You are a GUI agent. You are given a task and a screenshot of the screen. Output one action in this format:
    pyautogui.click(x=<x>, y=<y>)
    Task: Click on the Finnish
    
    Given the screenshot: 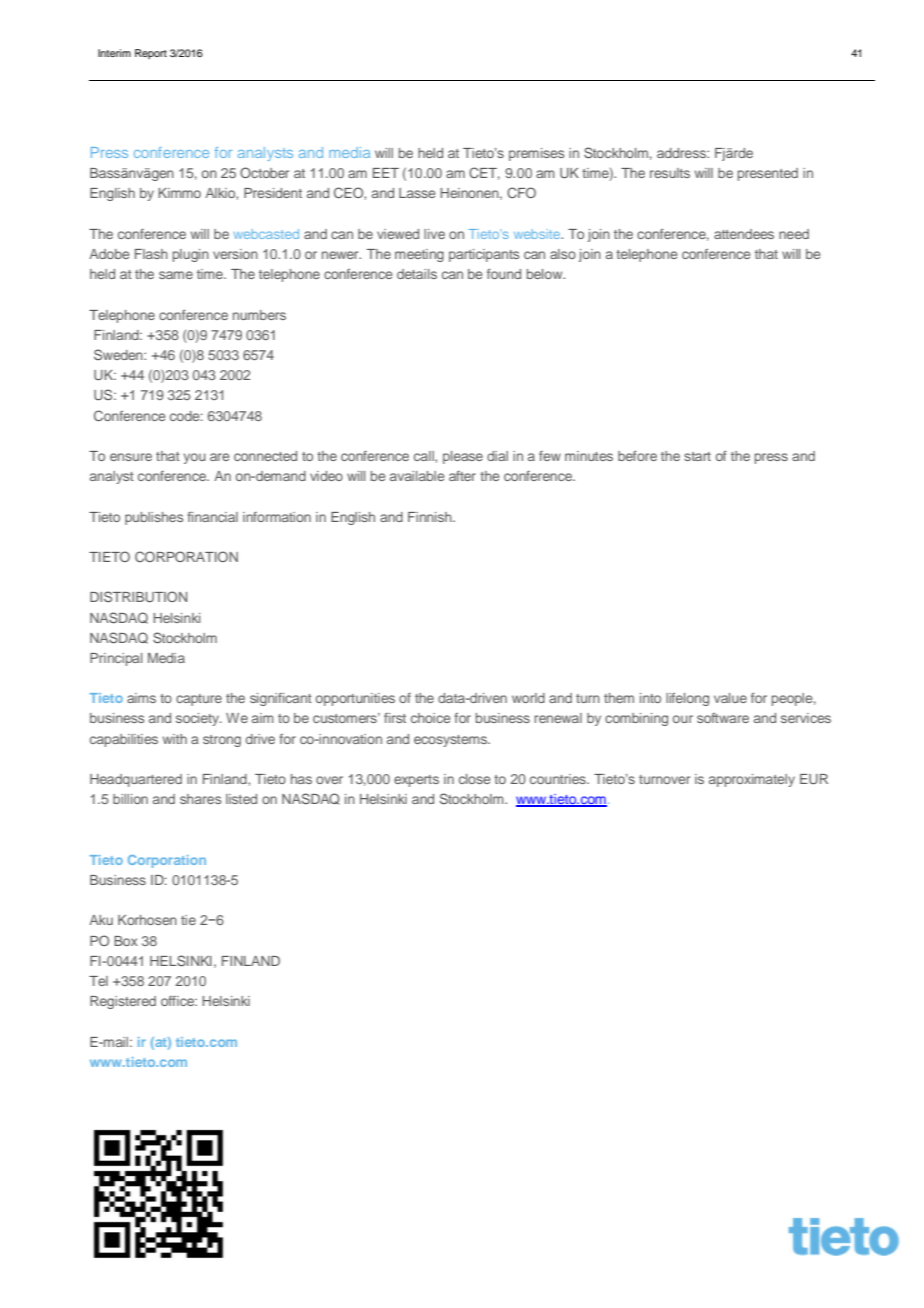 What is the action you would take?
    pyautogui.click(x=431, y=517)
